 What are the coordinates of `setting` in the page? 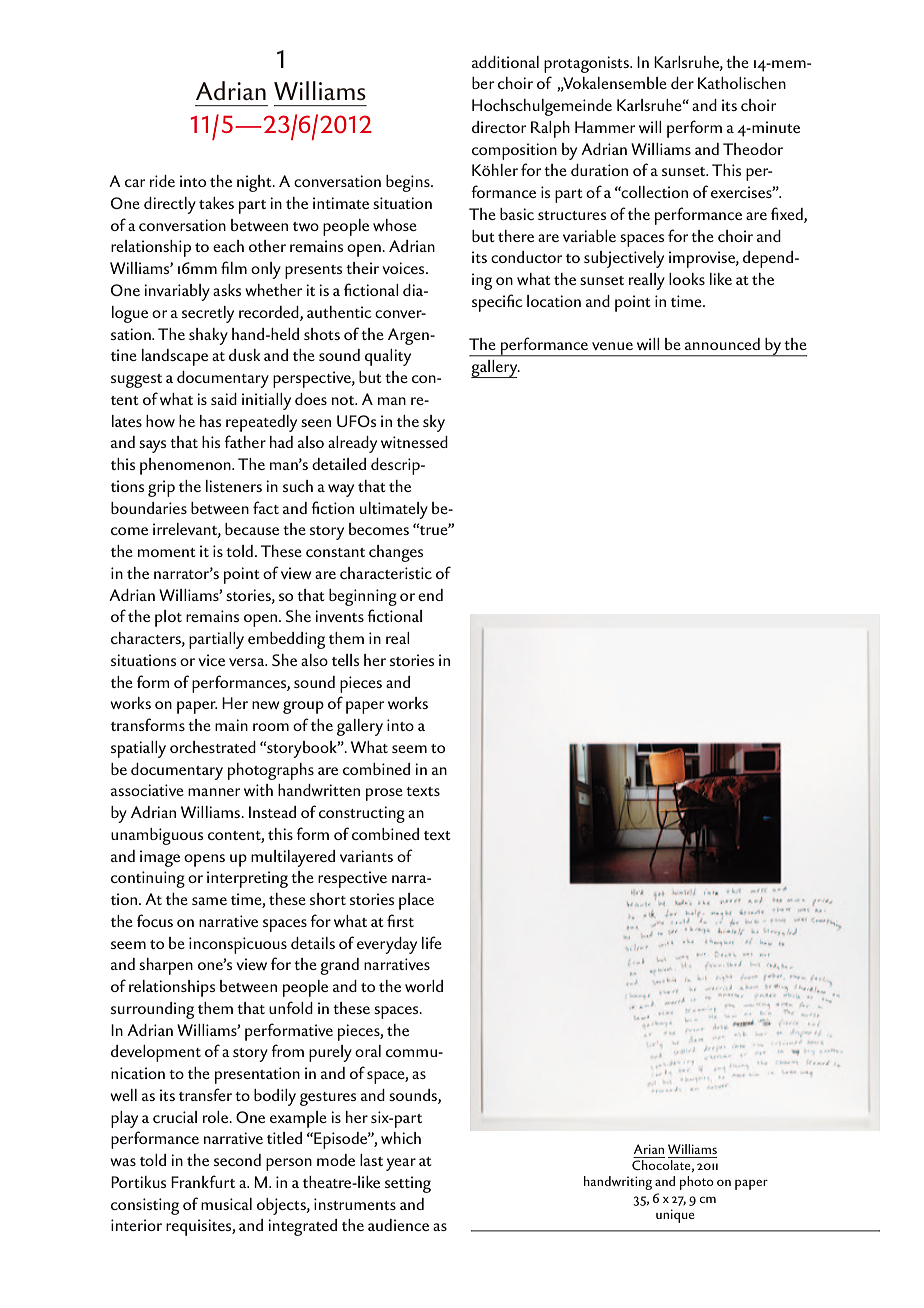 It's located at (408, 1184).
